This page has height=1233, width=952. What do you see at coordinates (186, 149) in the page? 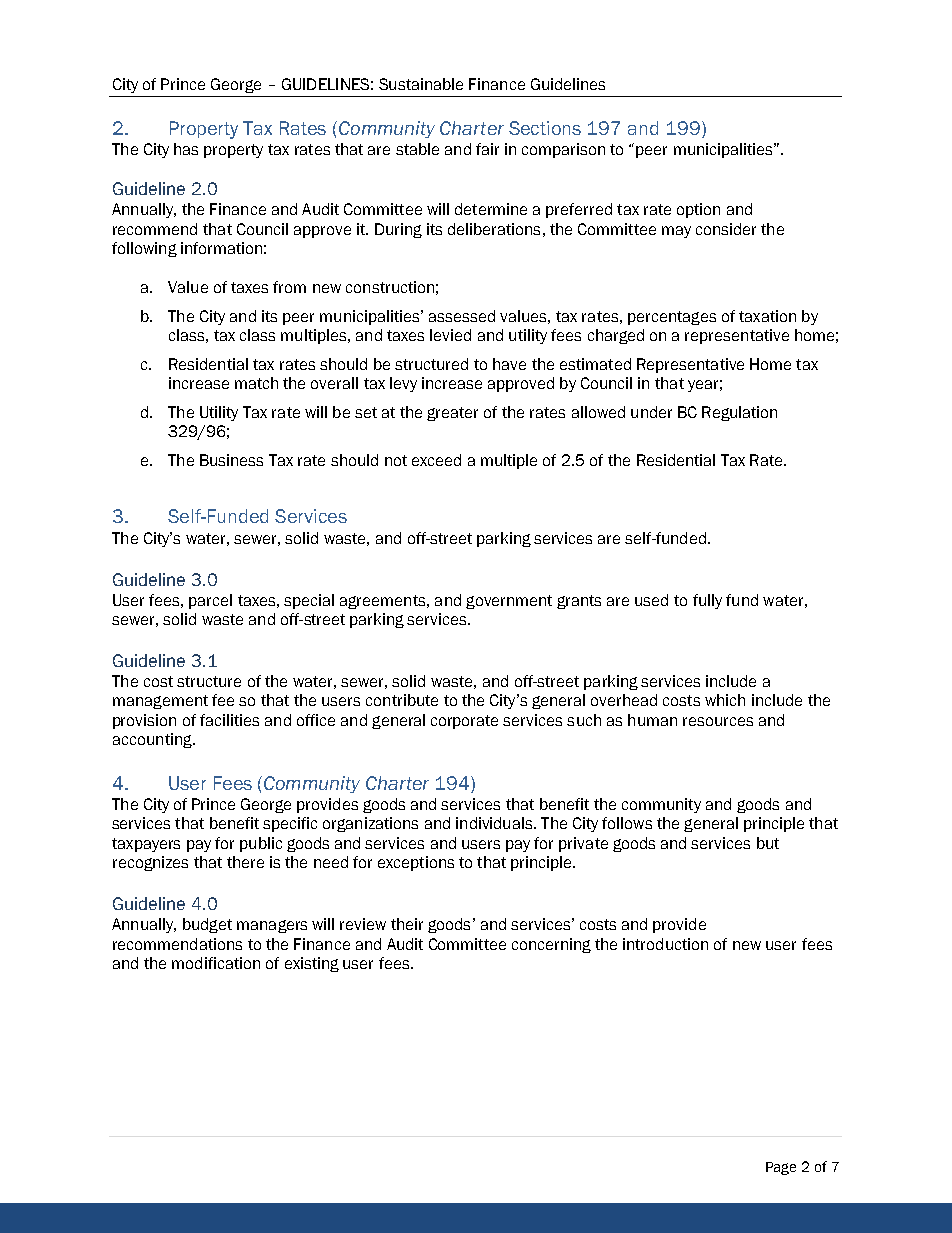
I see `has` at bounding box center [186, 149].
